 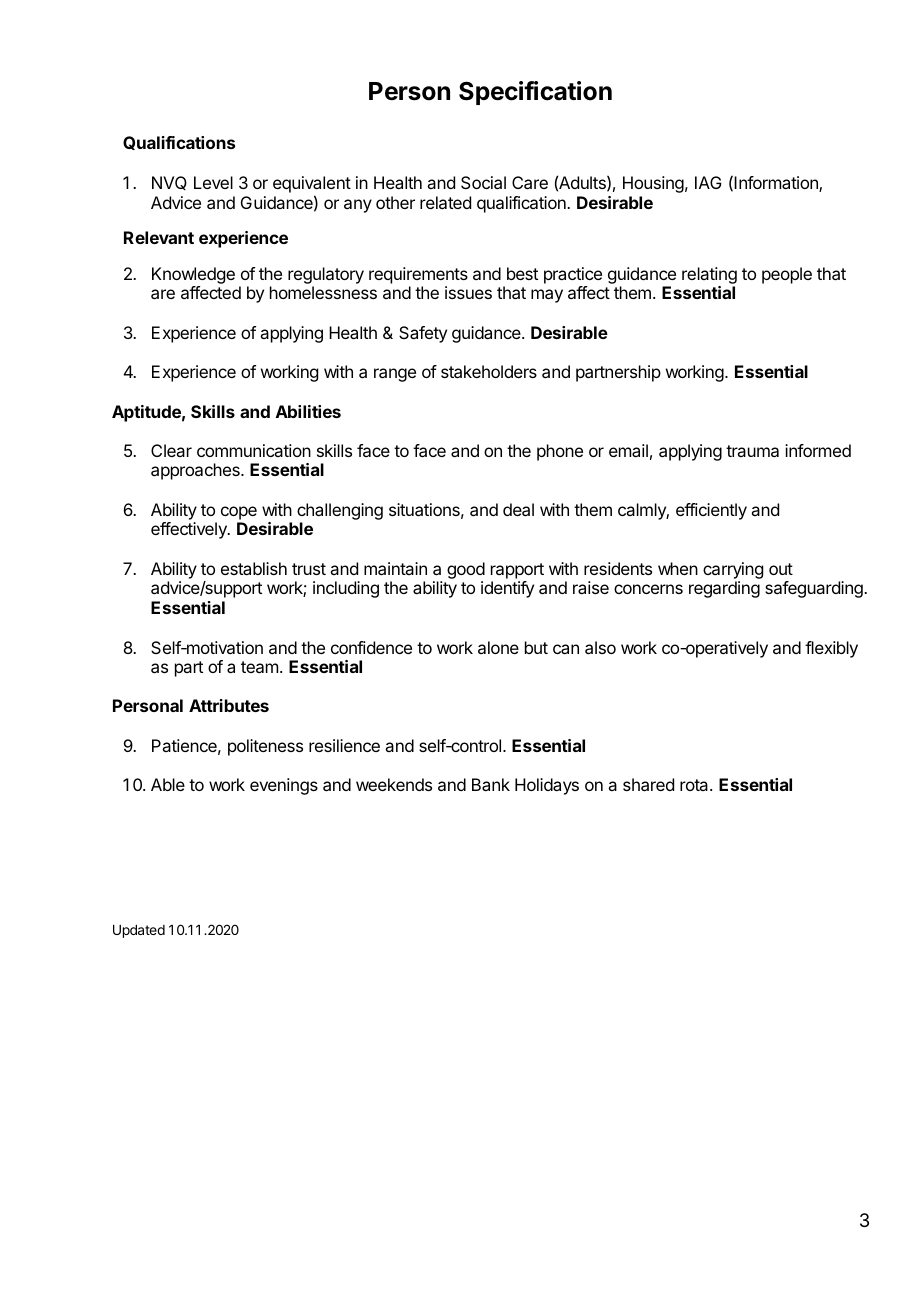 What do you see at coordinates (213, 182) in the image?
I see `Level` at bounding box center [213, 182].
